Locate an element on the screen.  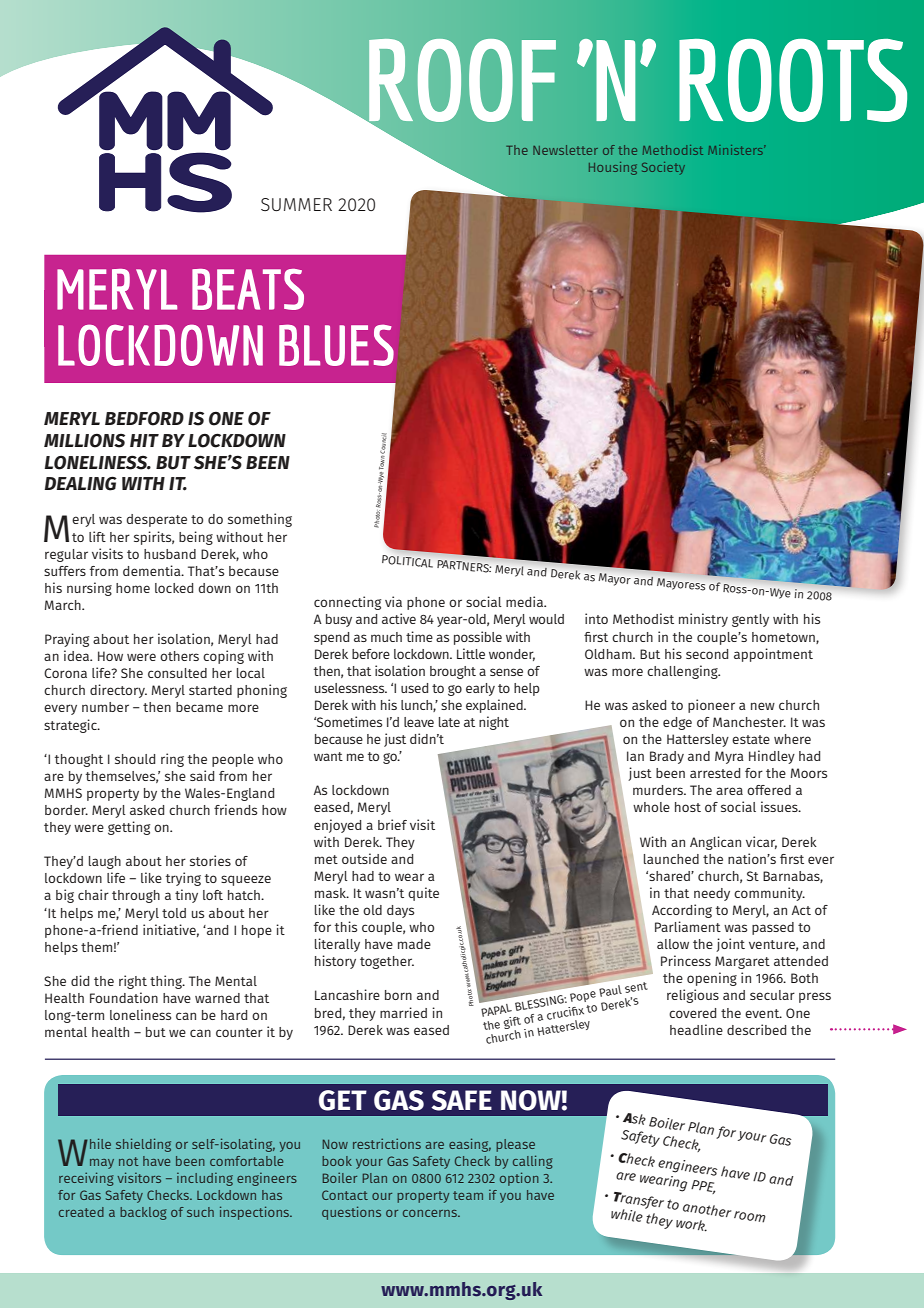
Society is located at coordinates (663, 168).
